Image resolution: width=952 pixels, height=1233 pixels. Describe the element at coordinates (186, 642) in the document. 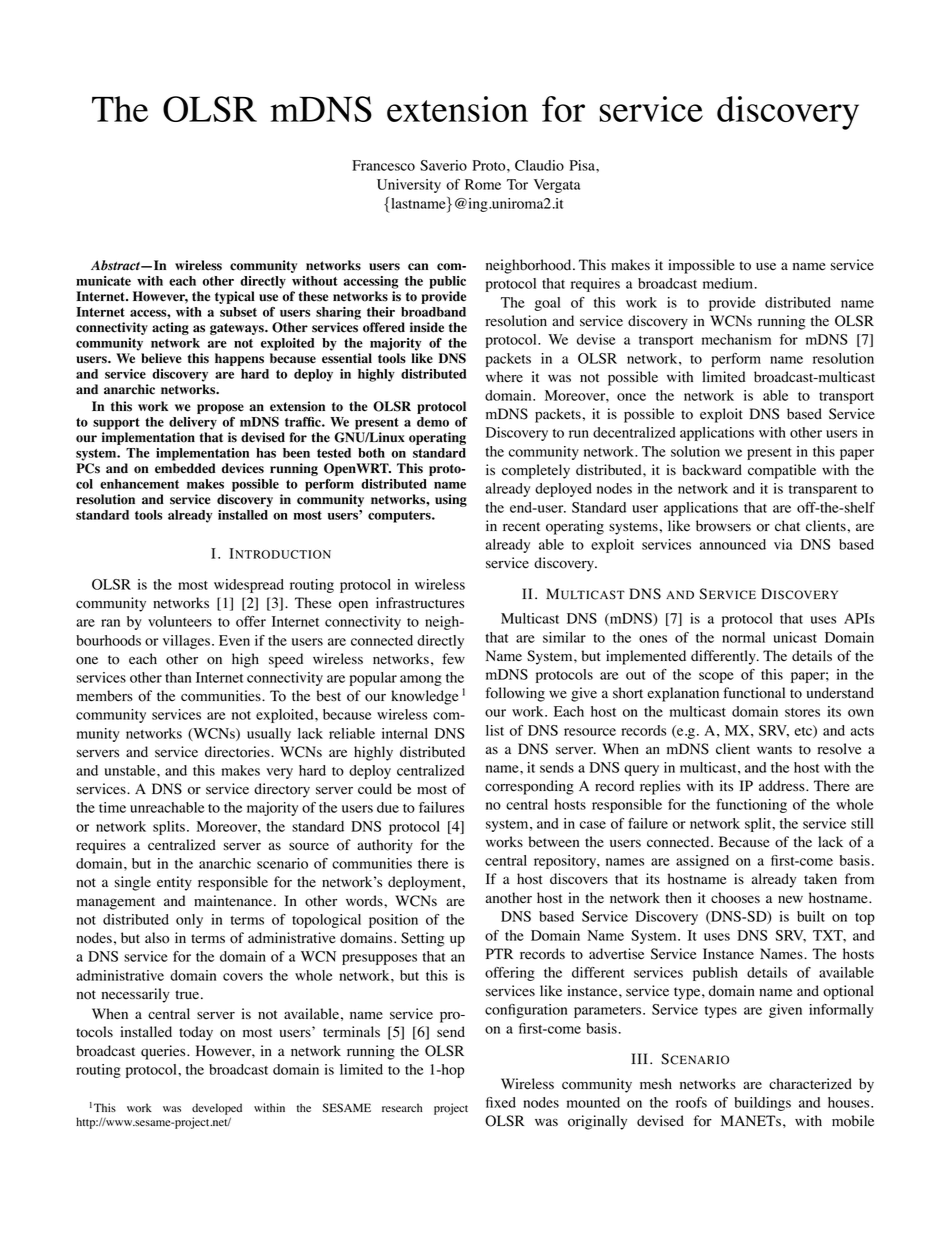

I see `villages` at that location.
